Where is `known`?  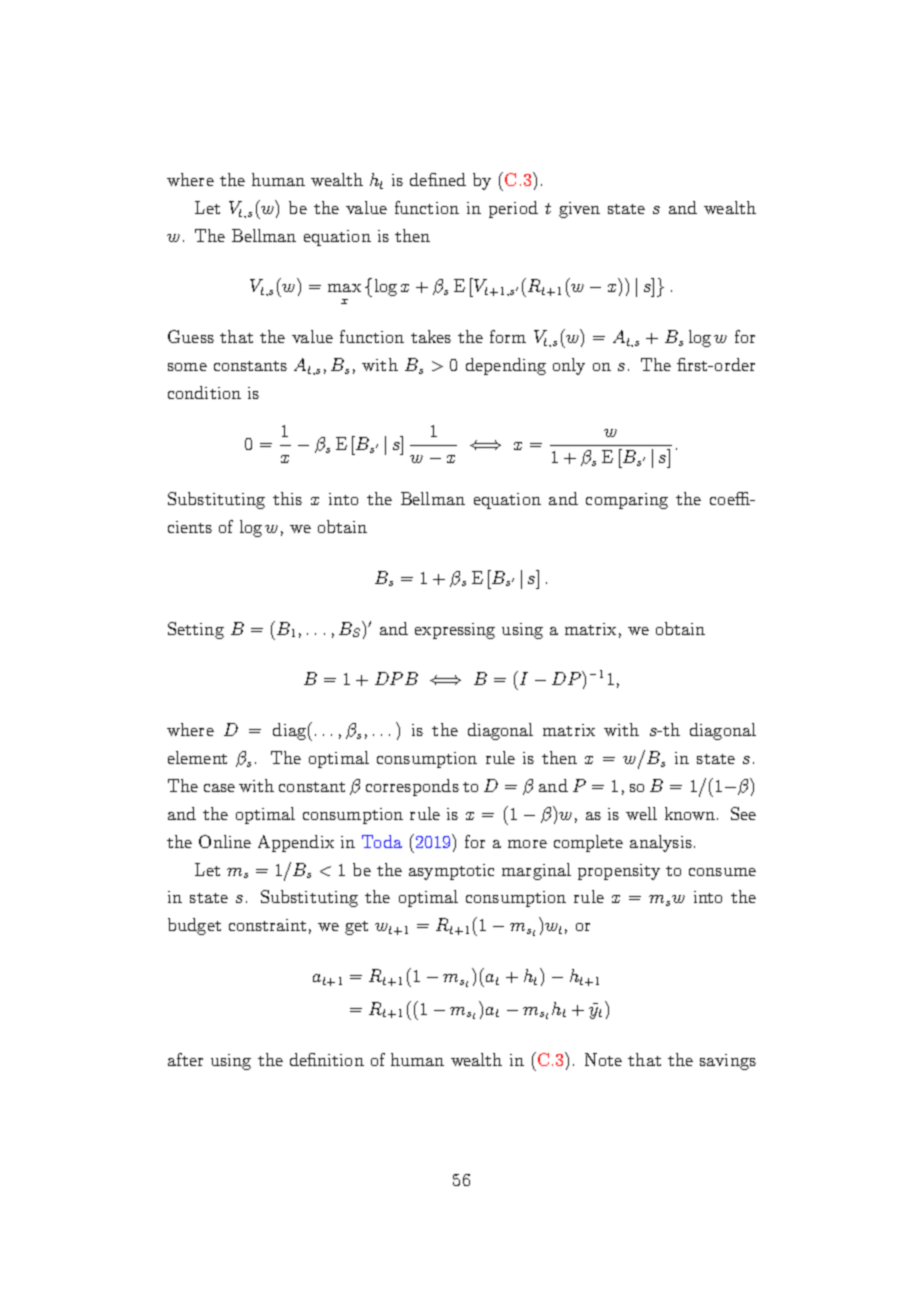
known is located at coordinates (690, 813).
